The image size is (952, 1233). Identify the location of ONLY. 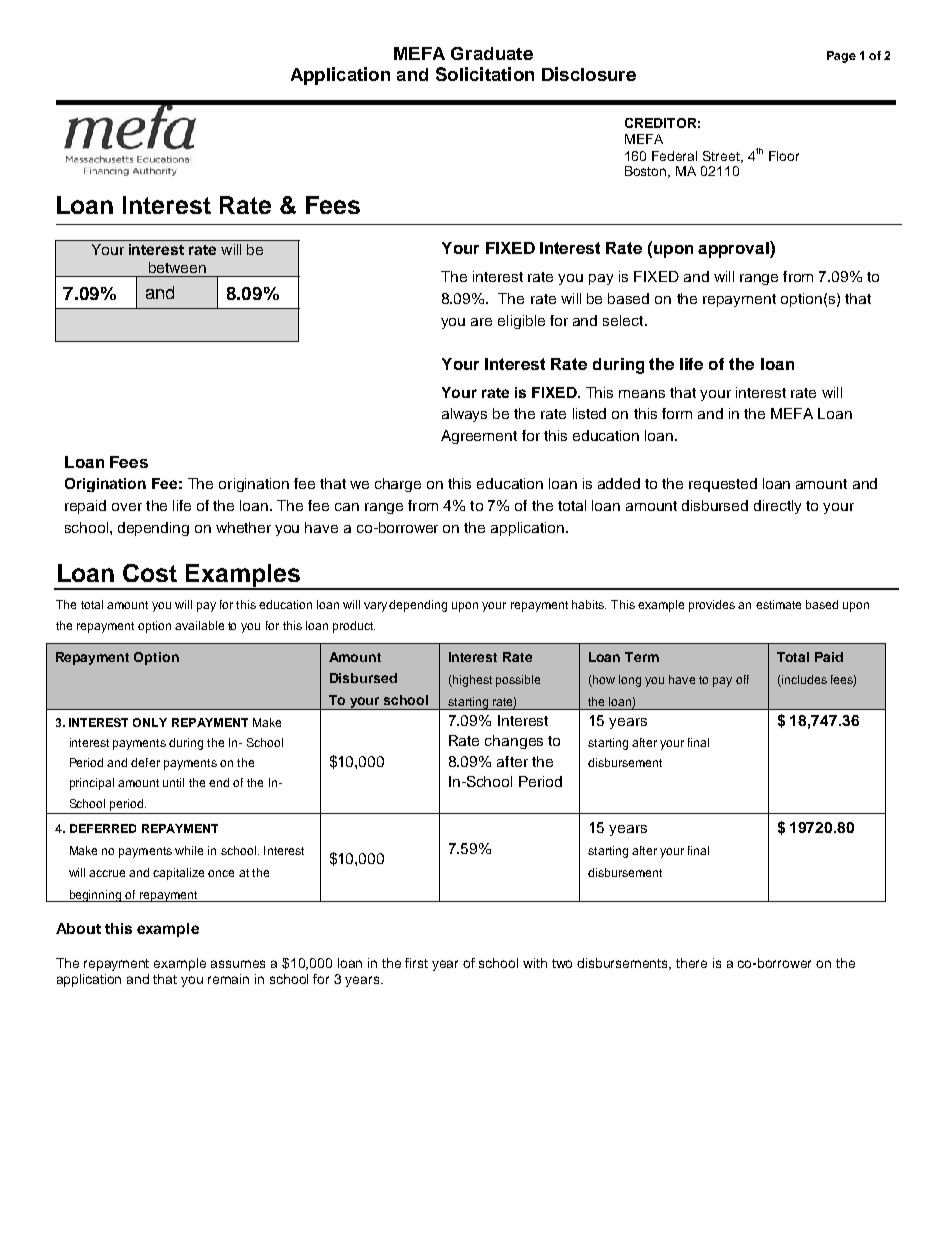
(150, 722).
